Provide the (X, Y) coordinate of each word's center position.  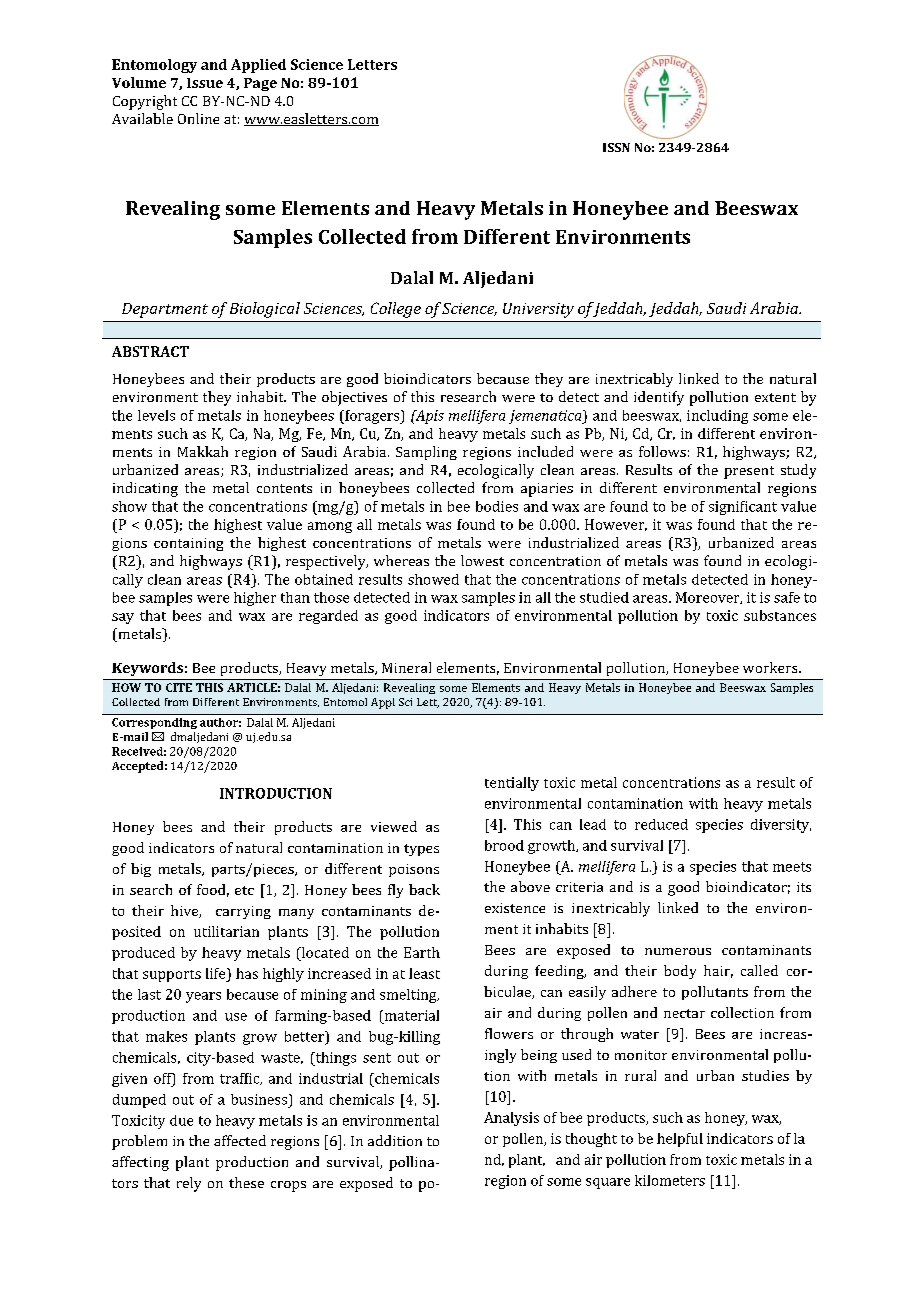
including (717, 417)
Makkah (203, 451)
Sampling (426, 453)
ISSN (616, 147)
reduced (661, 824)
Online (198, 118)
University (538, 310)
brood (504, 845)
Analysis (511, 1119)
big (141, 870)
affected (240, 1140)
